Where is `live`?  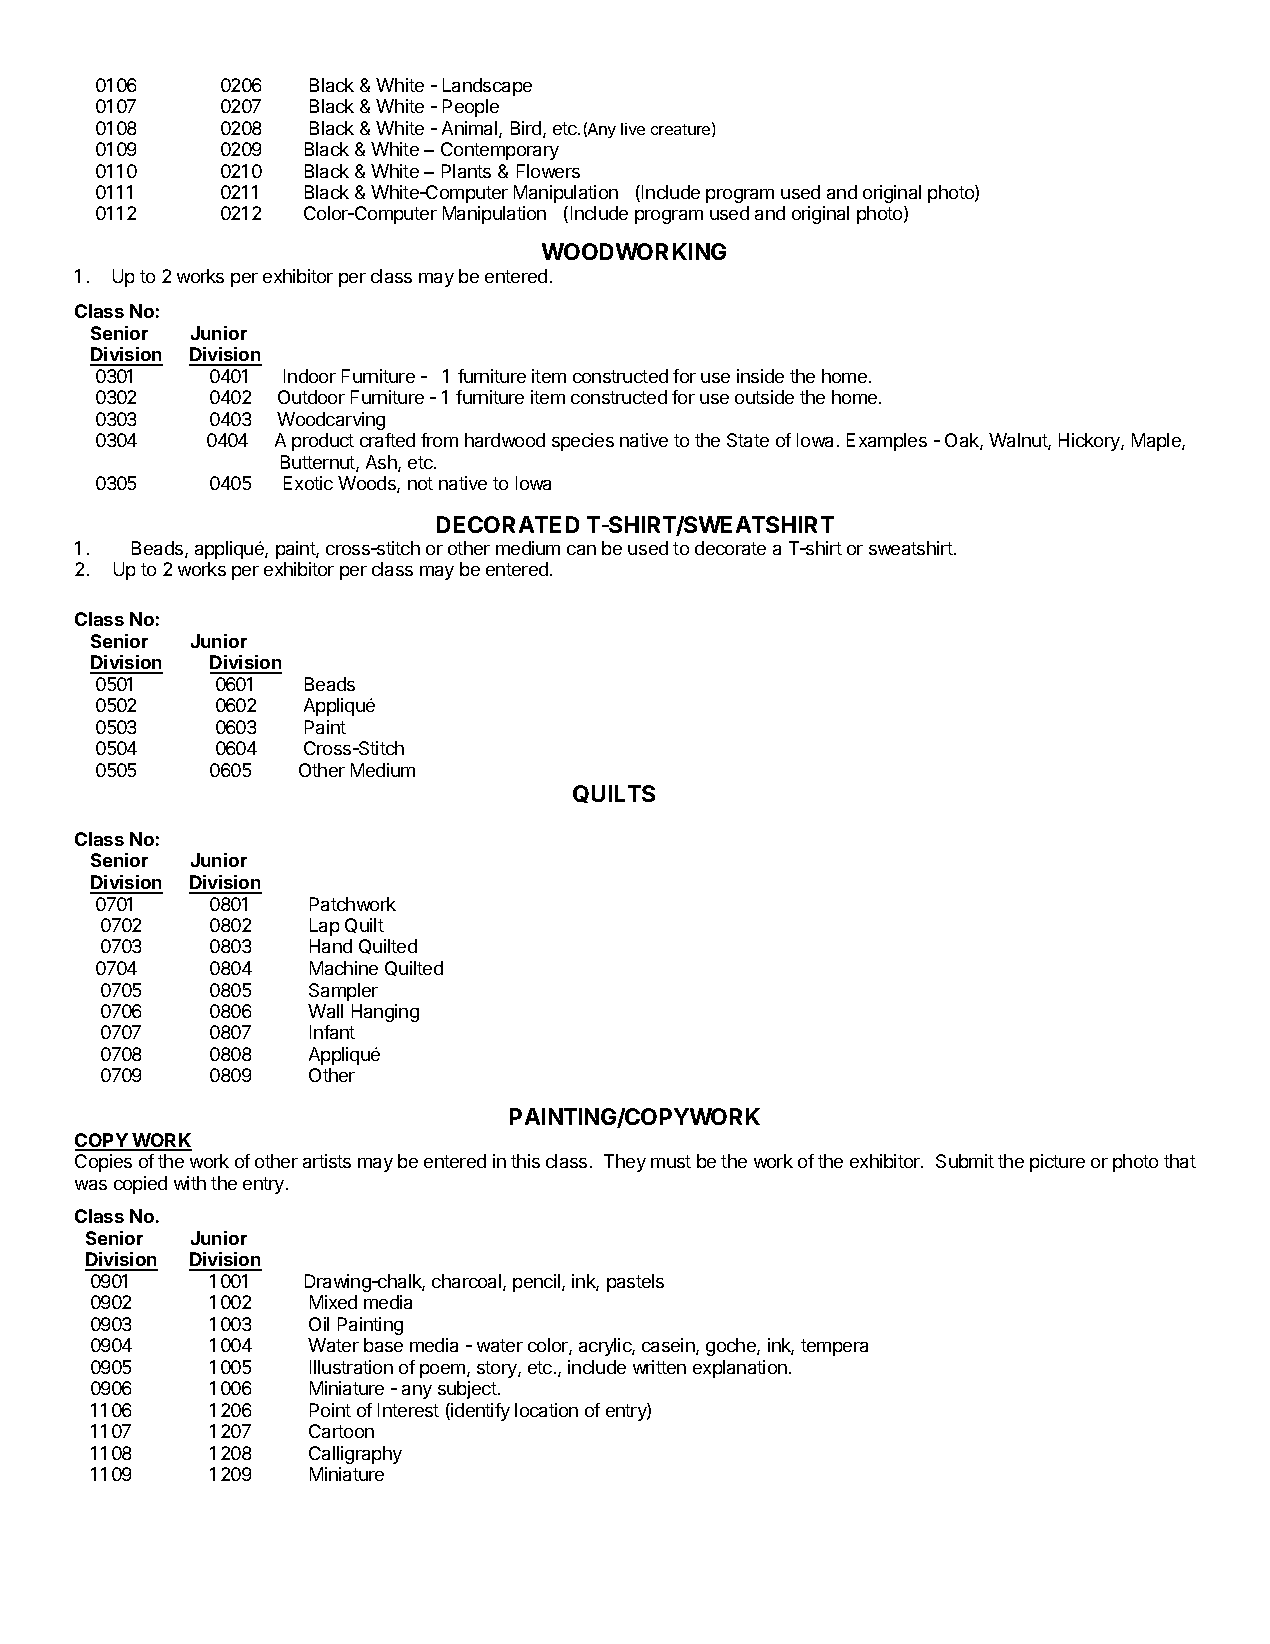
live is located at coordinates (633, 129).
